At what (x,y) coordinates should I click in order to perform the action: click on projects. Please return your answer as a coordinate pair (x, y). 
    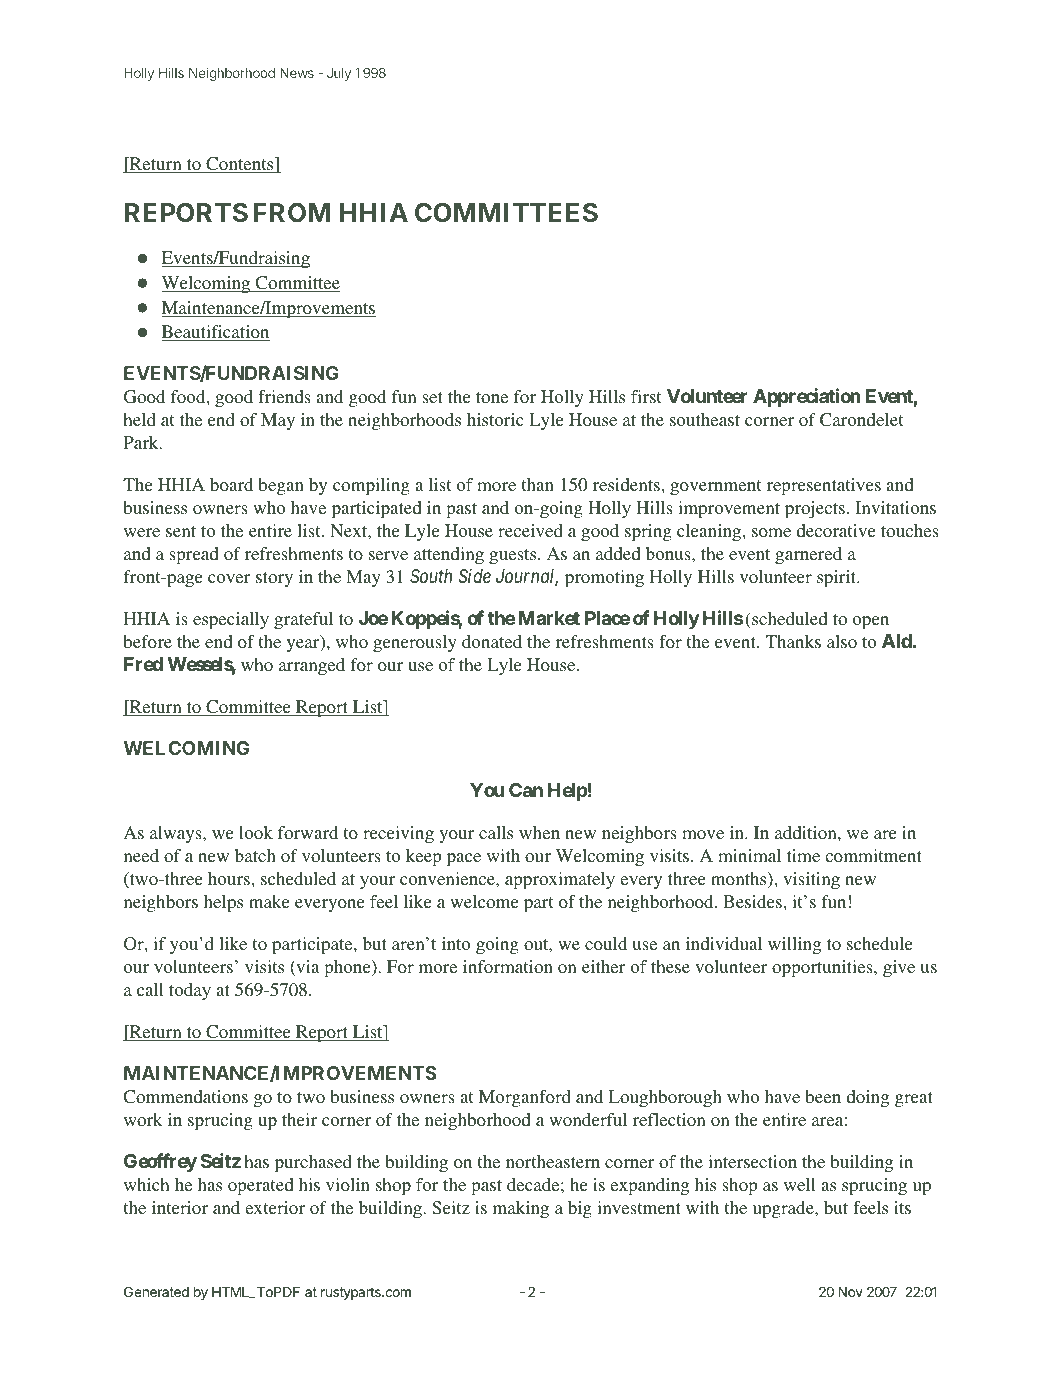
    Looking at the image, I should click on (815, 509).
